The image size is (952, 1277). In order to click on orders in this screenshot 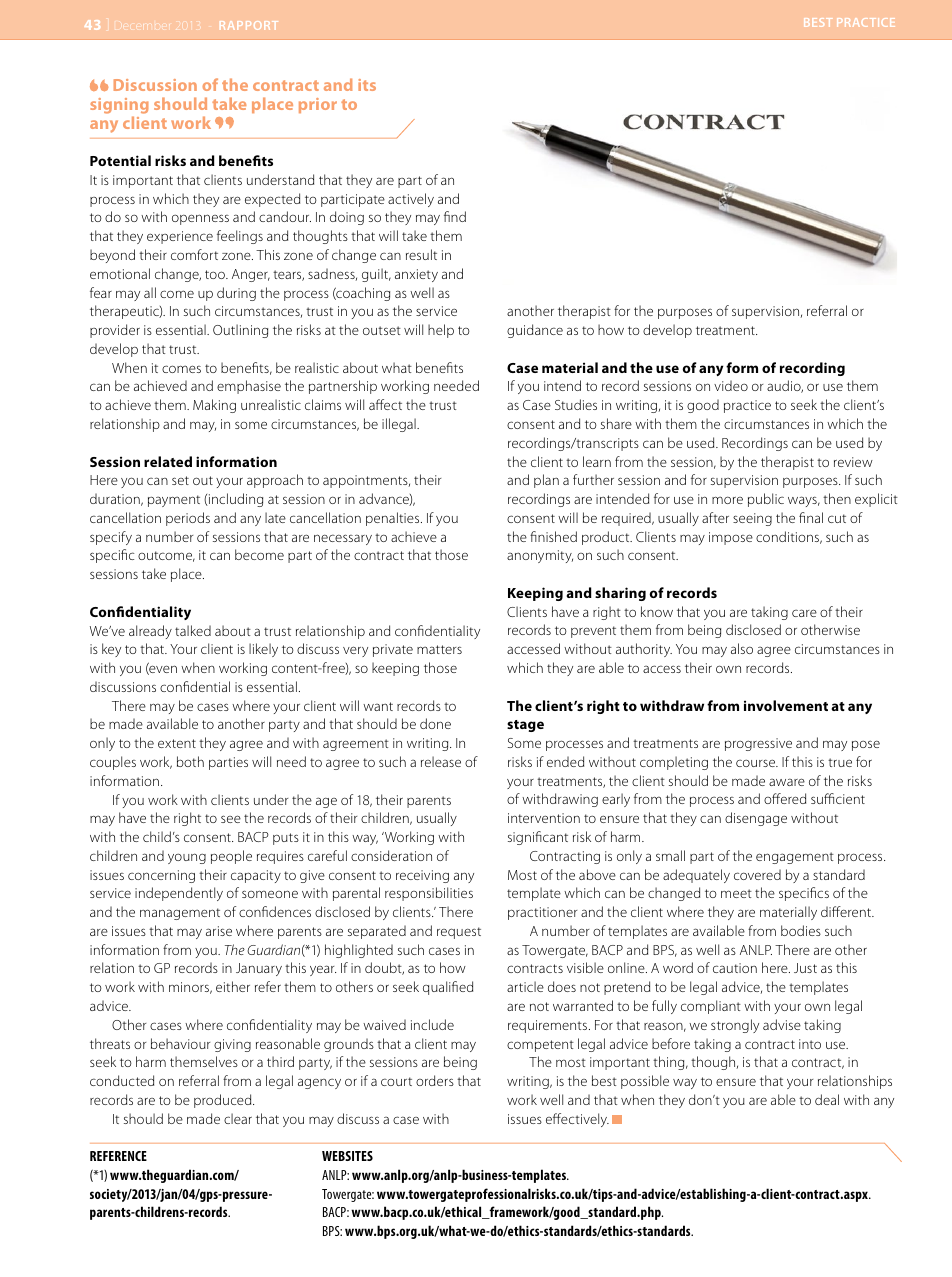, I will do `click(435, 1080)`.
